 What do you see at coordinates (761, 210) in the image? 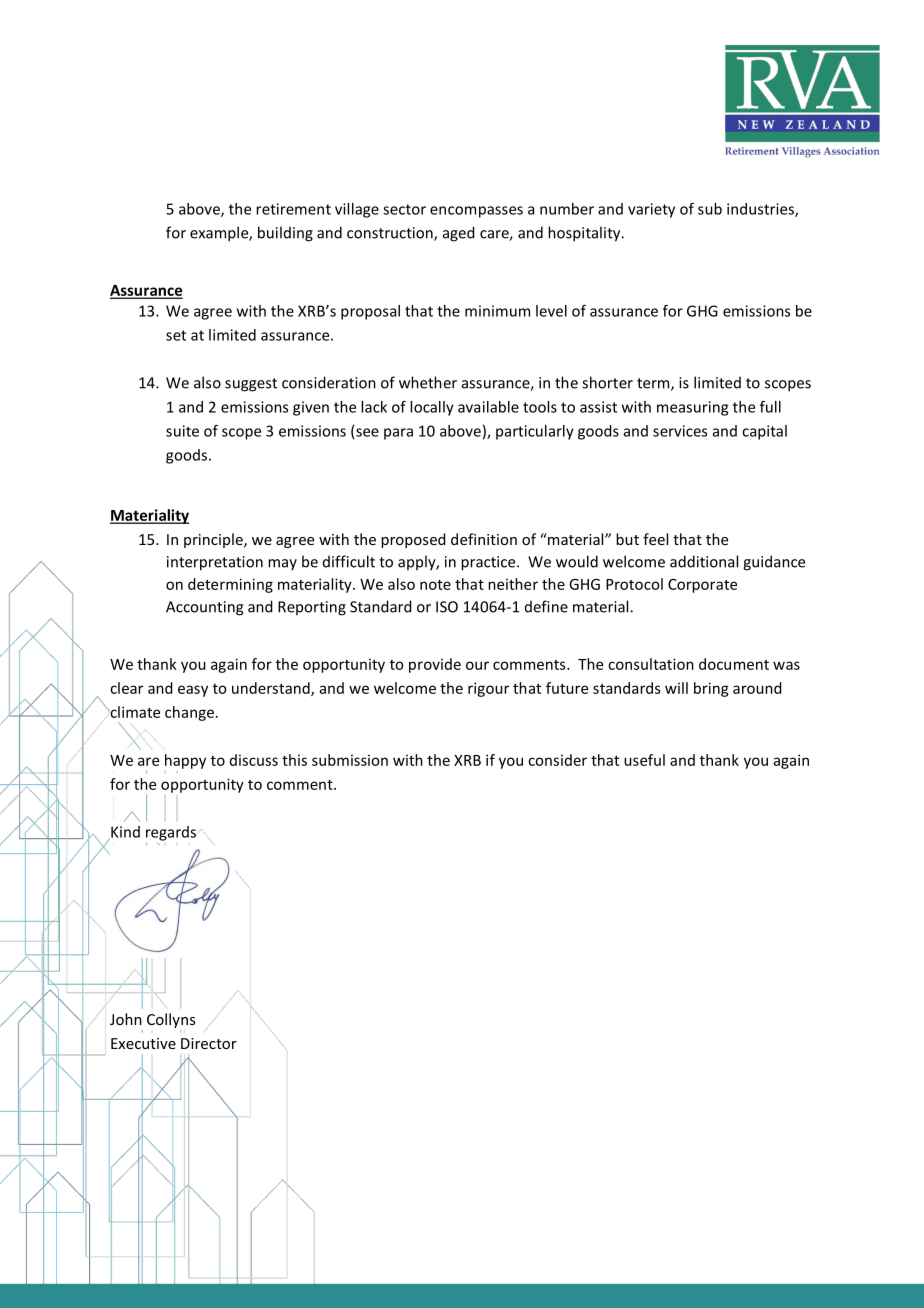
I see `industries` at bounding box center [761, 210].
